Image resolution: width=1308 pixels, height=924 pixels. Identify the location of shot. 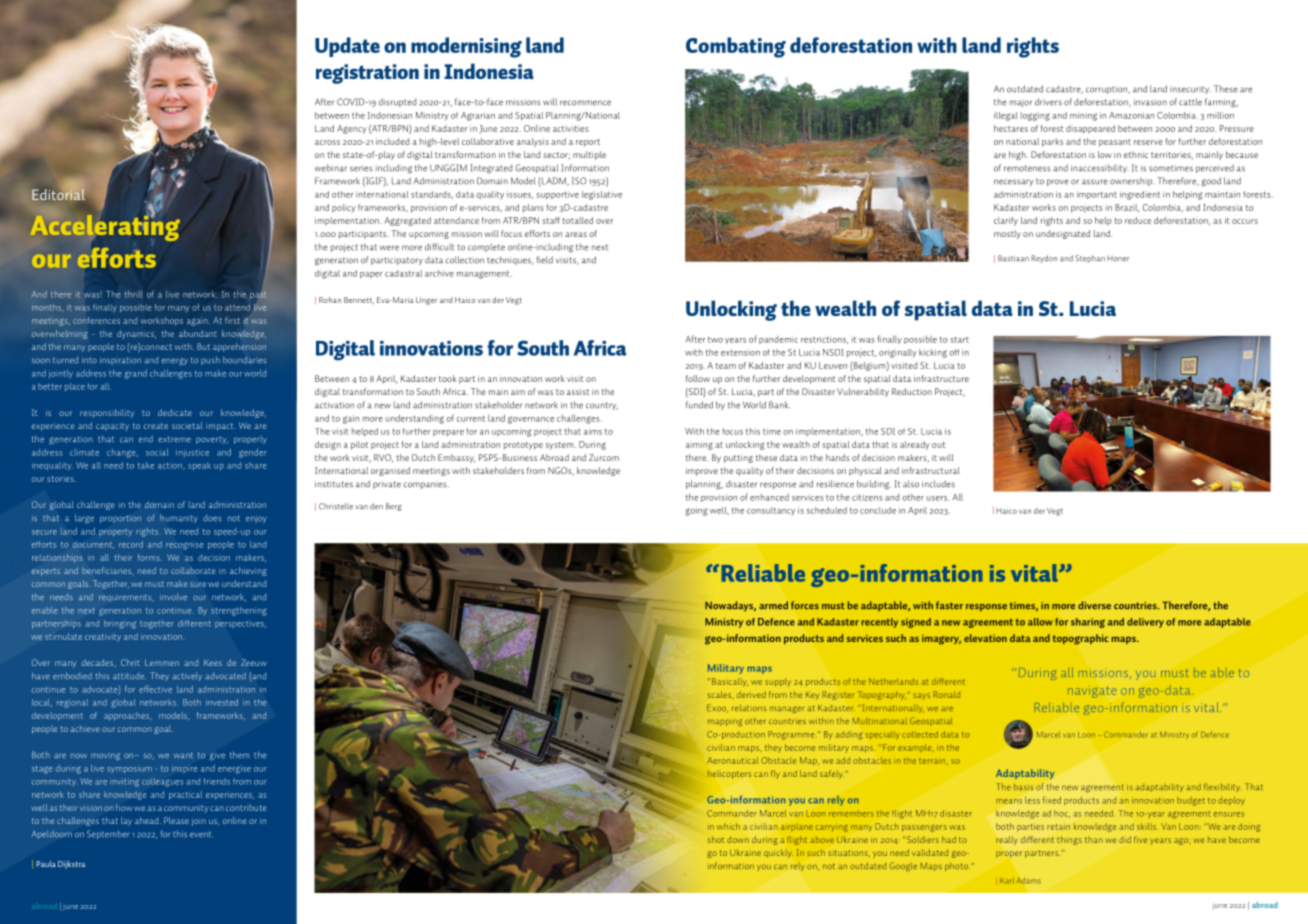
(716, 839).
